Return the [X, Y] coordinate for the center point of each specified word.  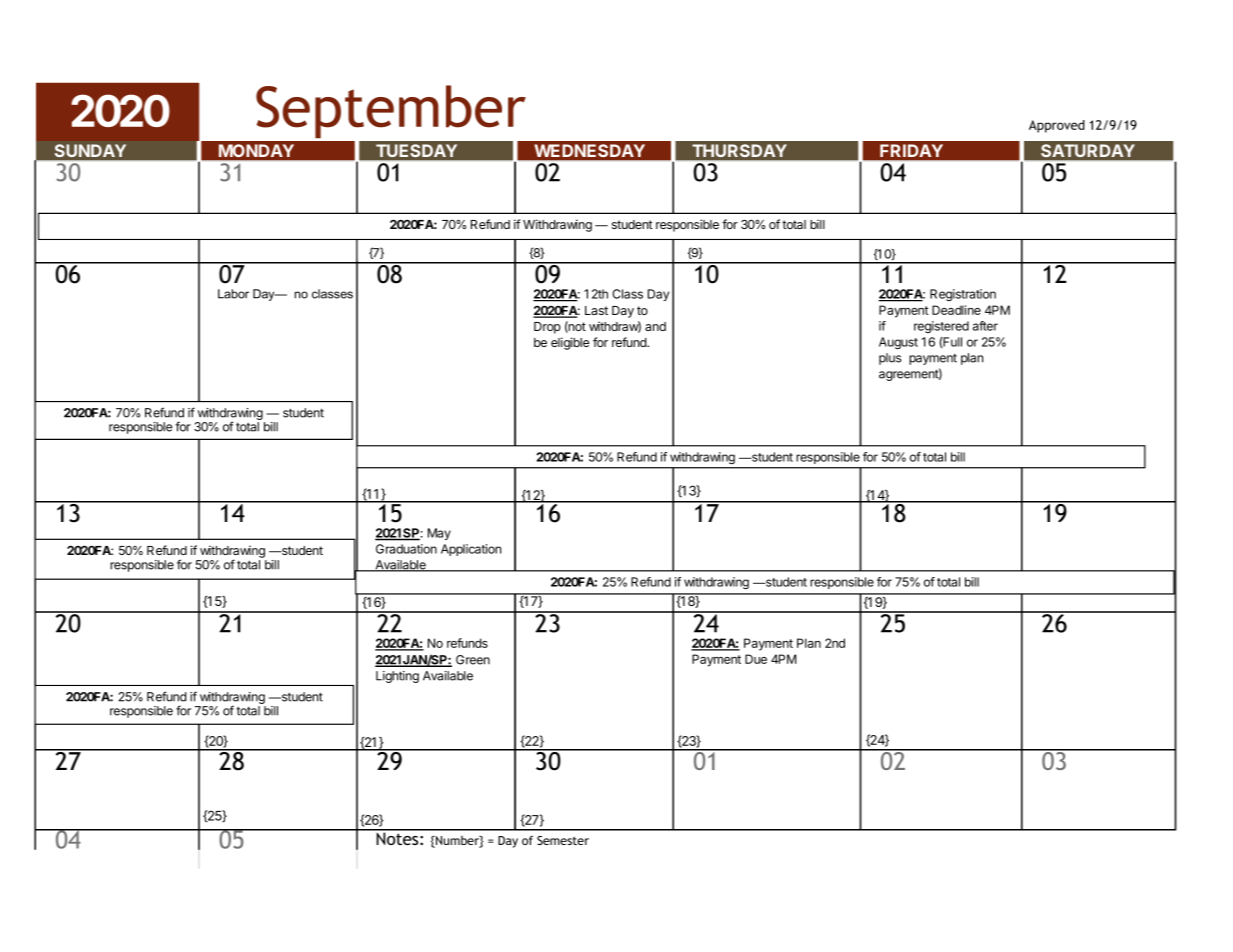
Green [473, 660]
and [655, 326]
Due [756, 659]
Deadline [956, 310]
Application [471, 550]
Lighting [397, 677]
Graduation [406, 549]
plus [890, 359]
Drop [547, 328]
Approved [1057, 126]
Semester [563, 840]
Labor [233, 294]
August [898, 343]
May [439, 534]
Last [596, 310]
